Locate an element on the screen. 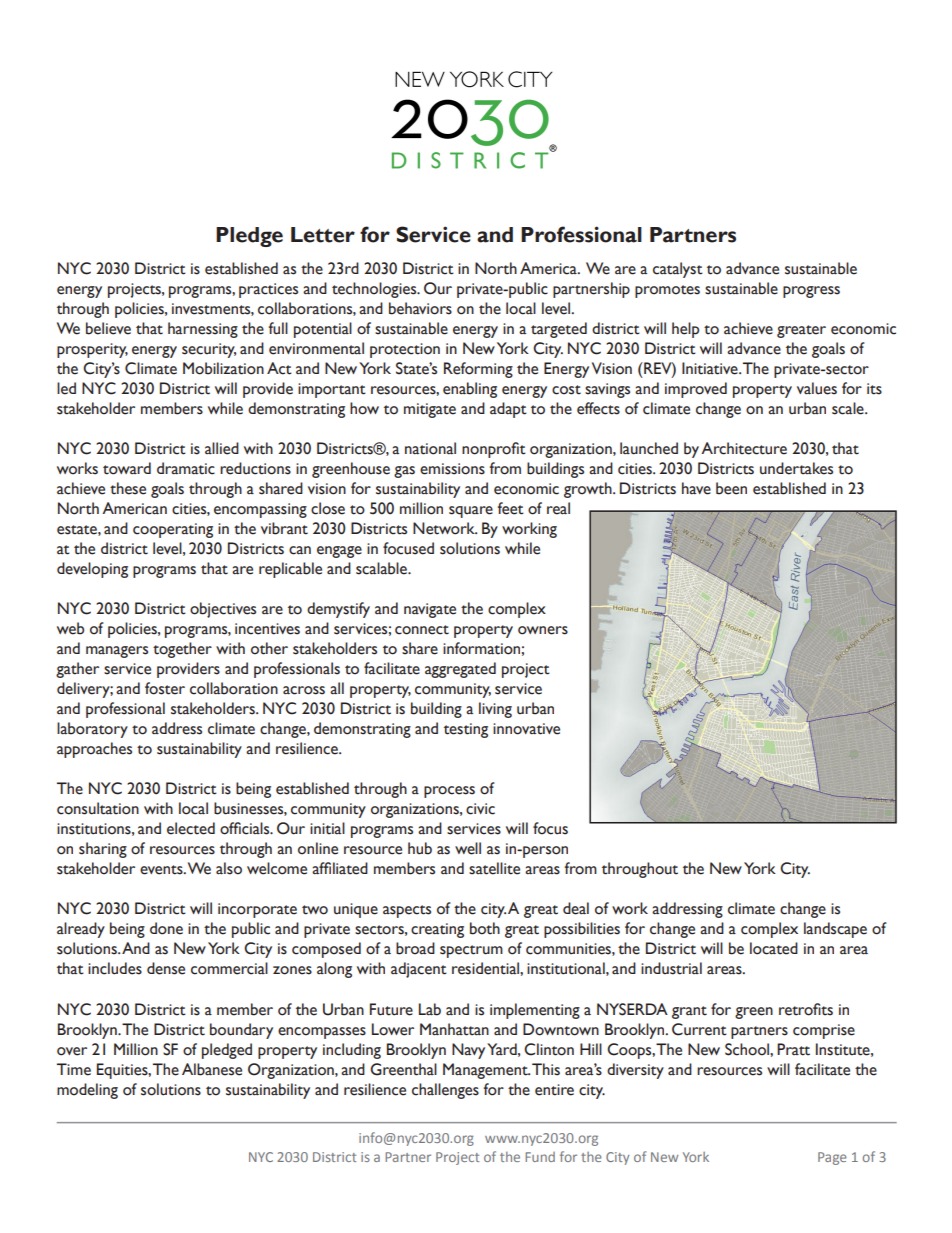 This screenshot has height=1233, width=952. progress is located at coordinates (811, 292).
